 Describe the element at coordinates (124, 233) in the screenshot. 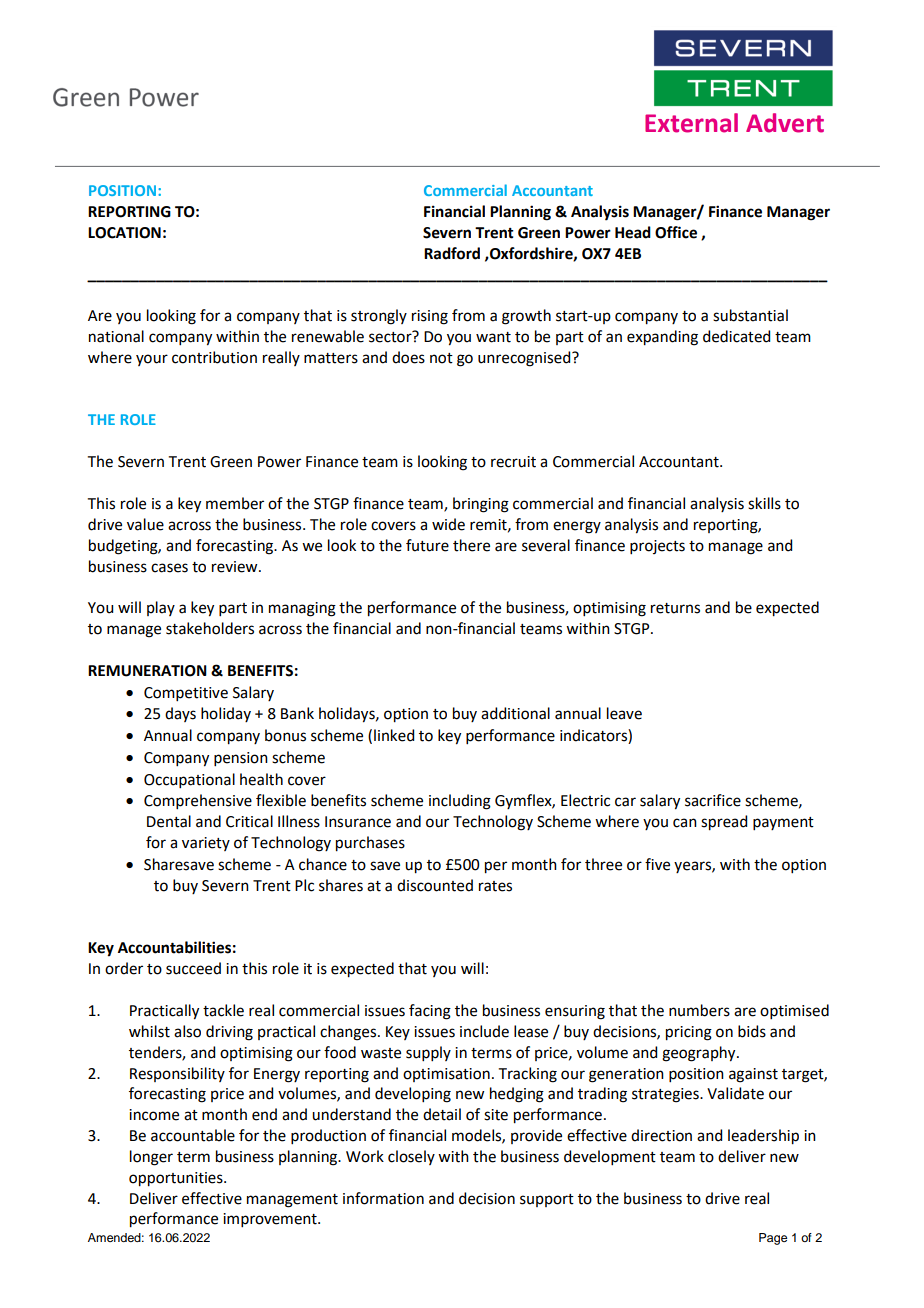

I see `LOCATION` at that location.
